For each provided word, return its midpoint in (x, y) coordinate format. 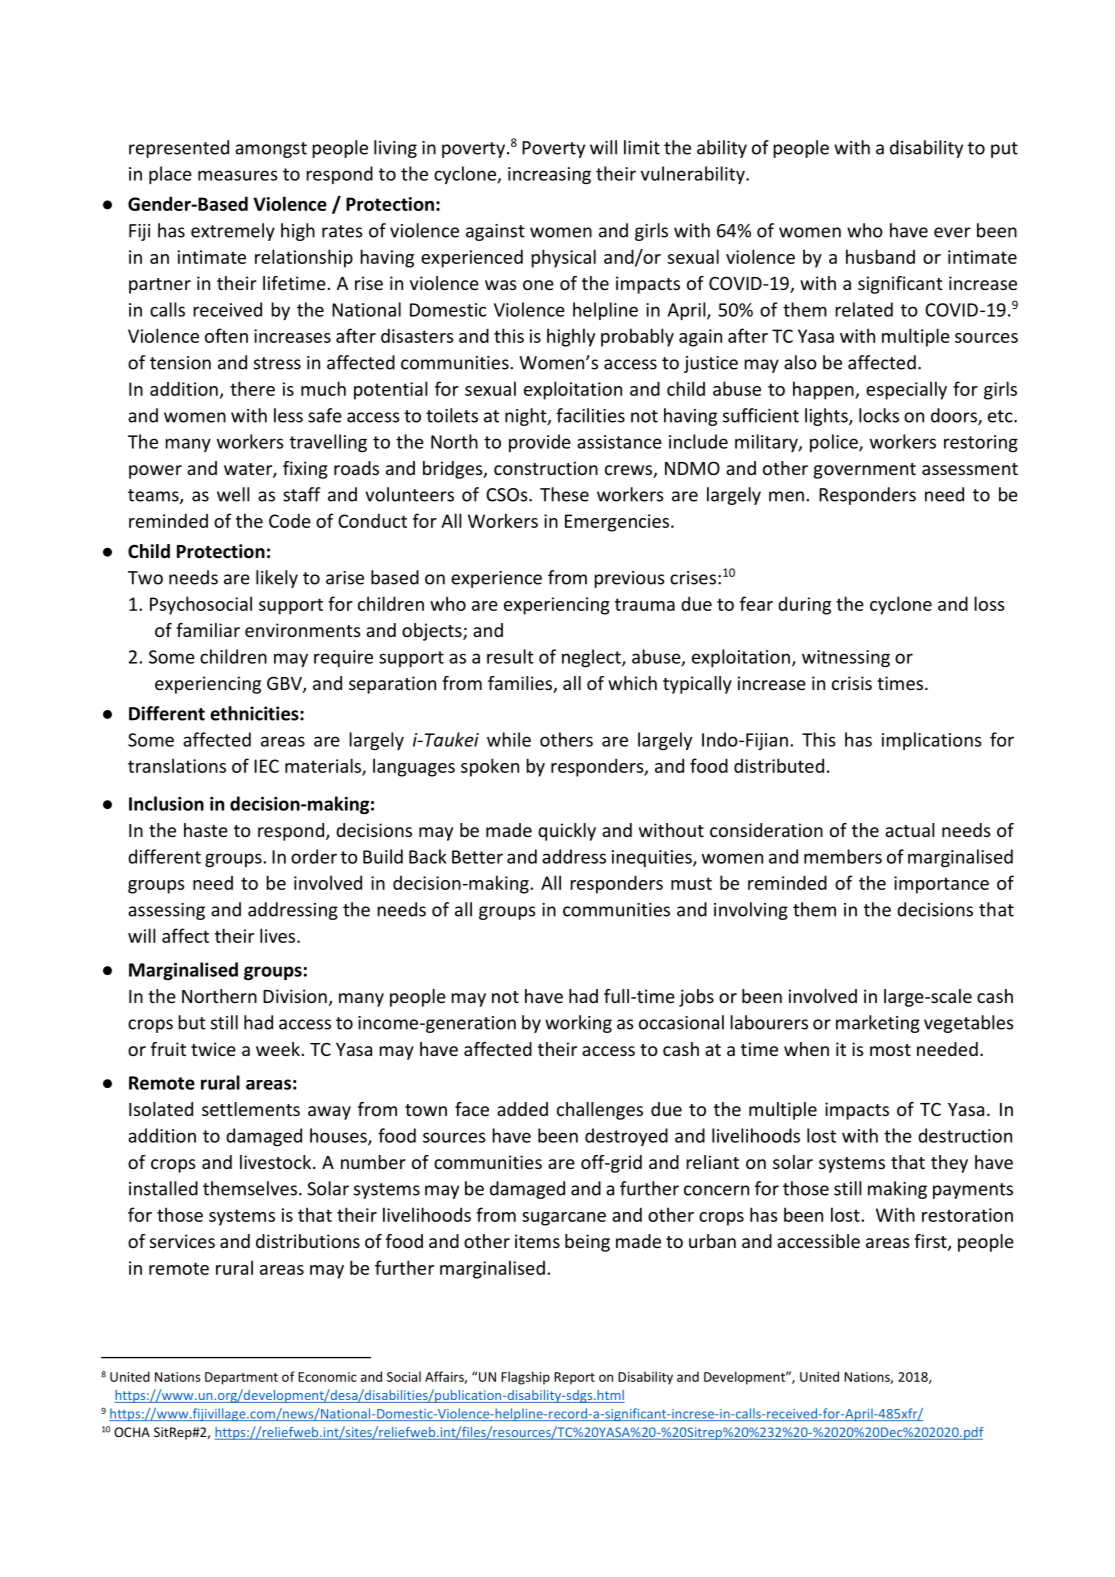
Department (241, 1378)
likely (277, 579)
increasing (549, 175)
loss (989, 603)
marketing (878, 1024)
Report (574, 1378)
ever (952, 232)
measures (237, 175)
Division (295, 996)
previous (629, 579)
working (578, 1024)
